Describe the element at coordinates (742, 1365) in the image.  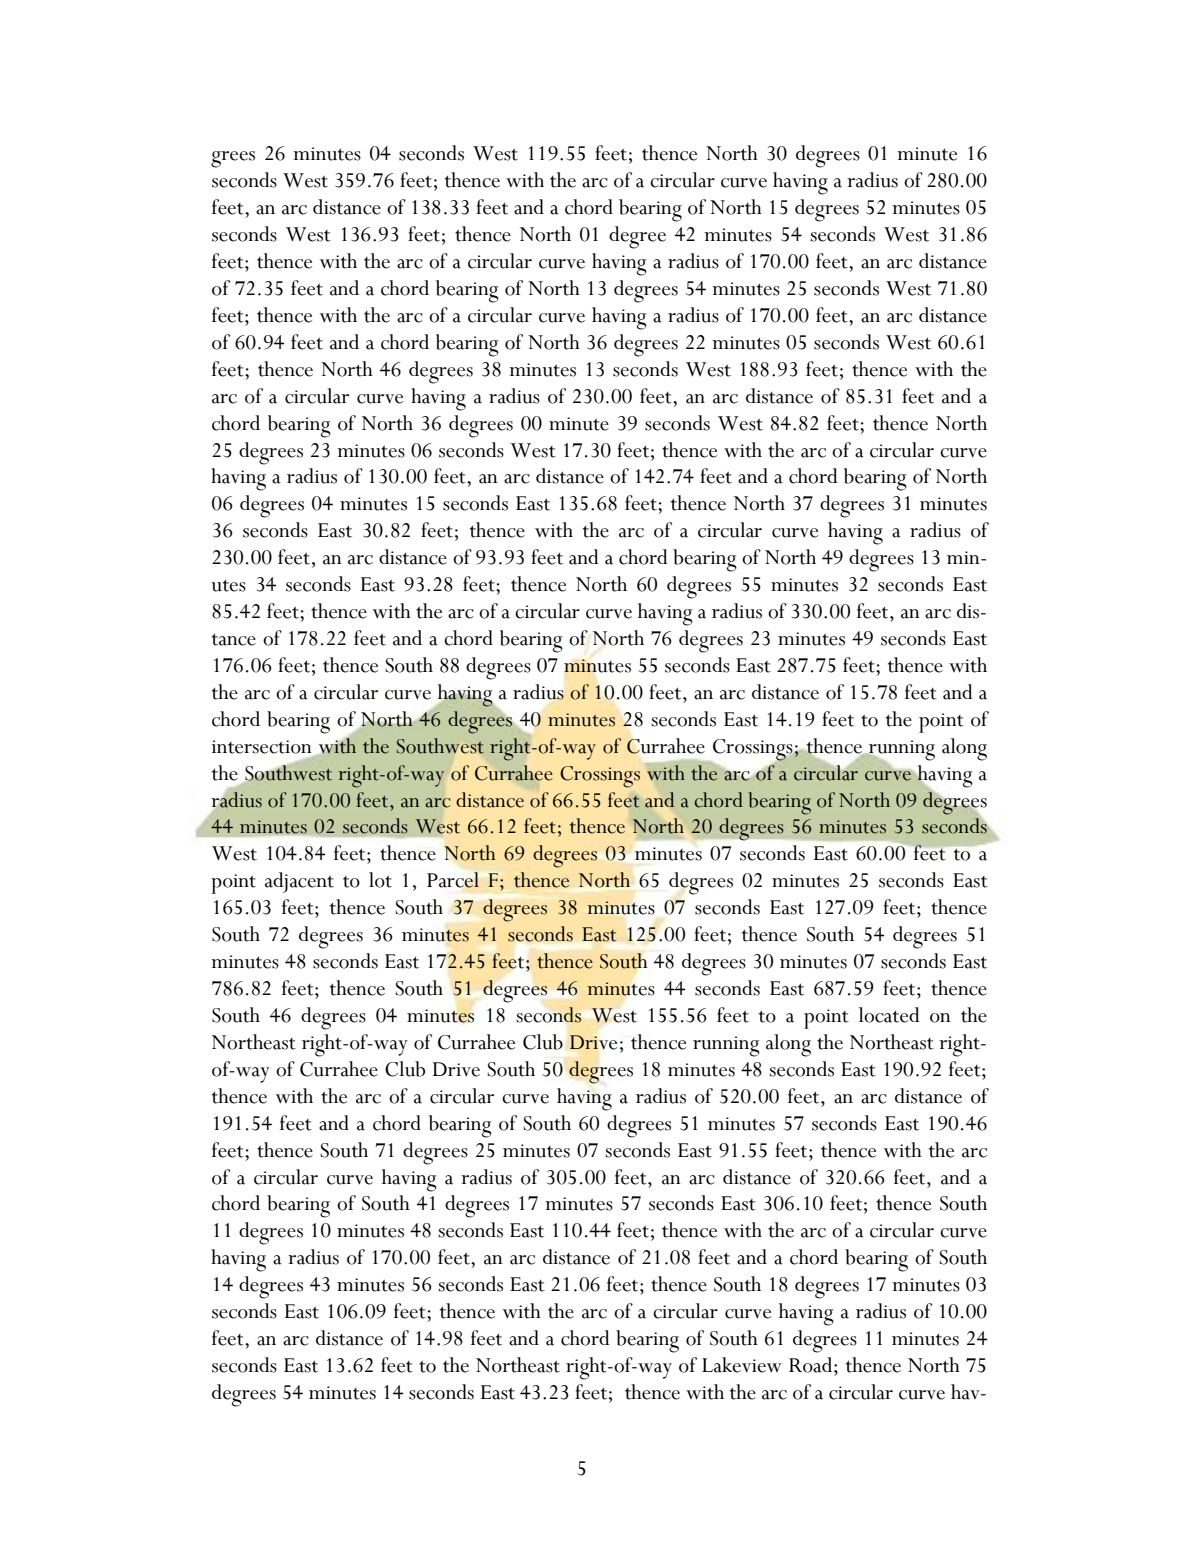
I see `Lakeview` at that location.
